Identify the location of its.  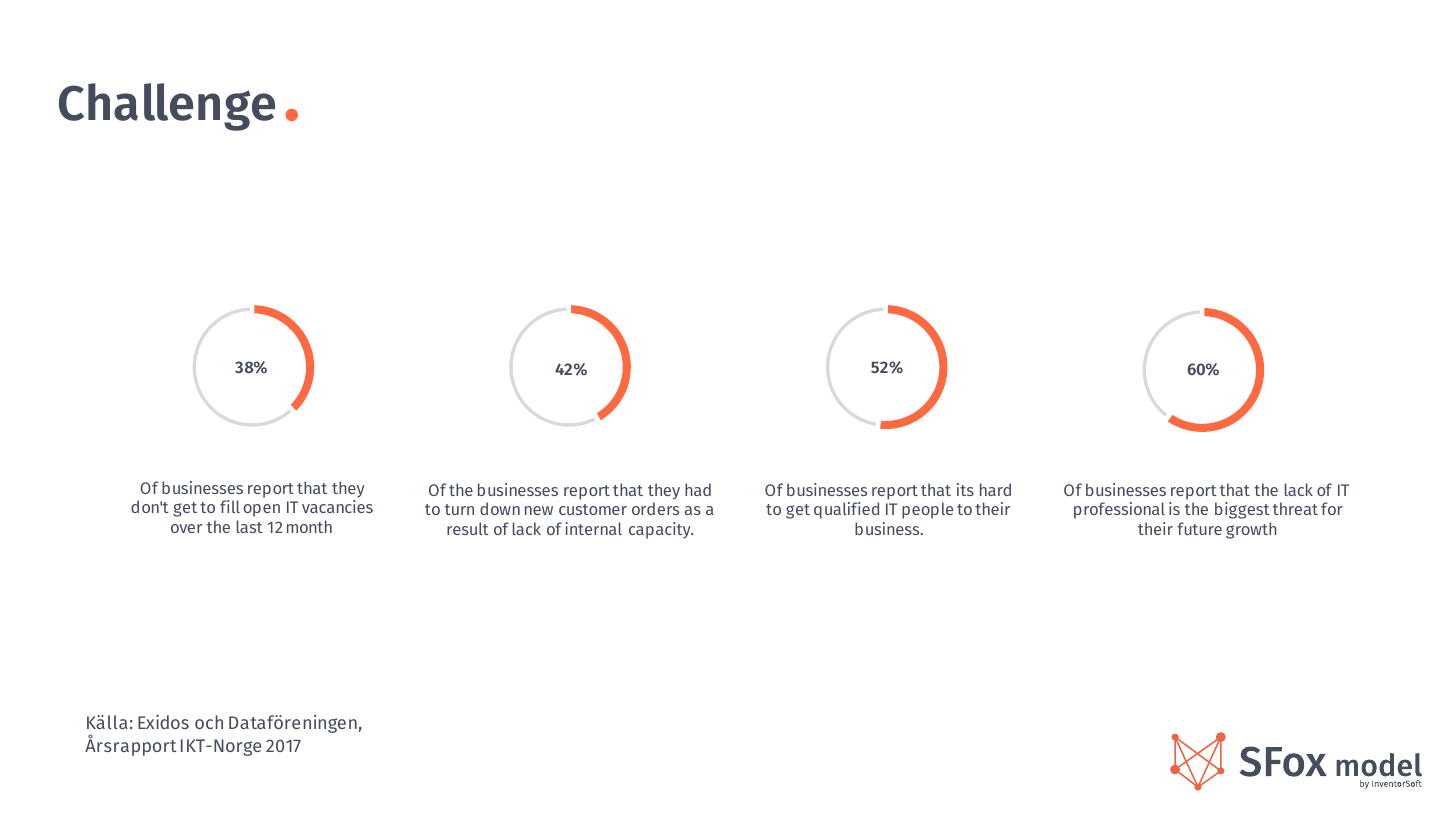
(965, 489).
